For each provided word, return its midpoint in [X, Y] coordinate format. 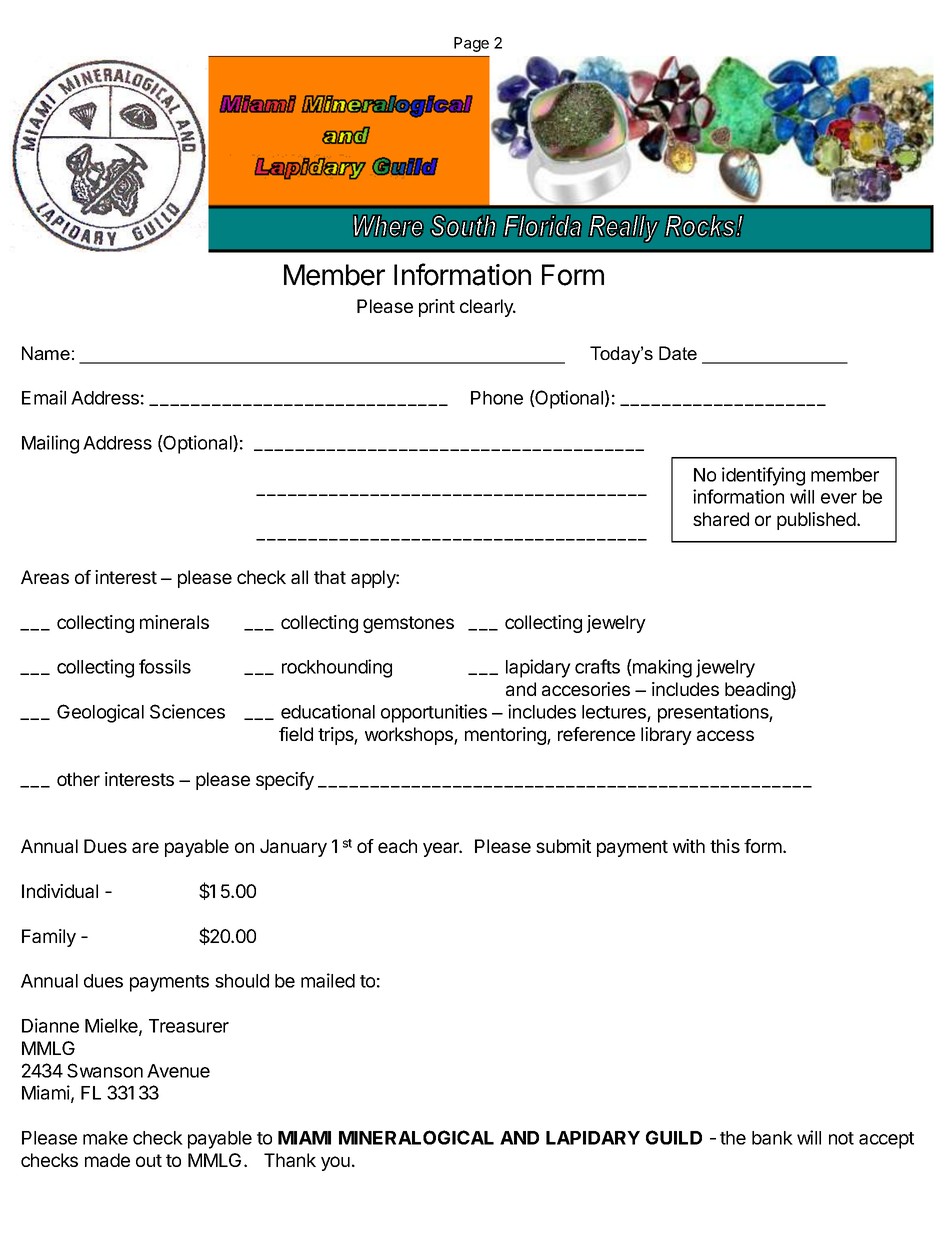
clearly [488, 308]
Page [471, 44]
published [817, 521]
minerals [174, 622]
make [105, 1138]
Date [678, 353]
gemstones [408, 624]
